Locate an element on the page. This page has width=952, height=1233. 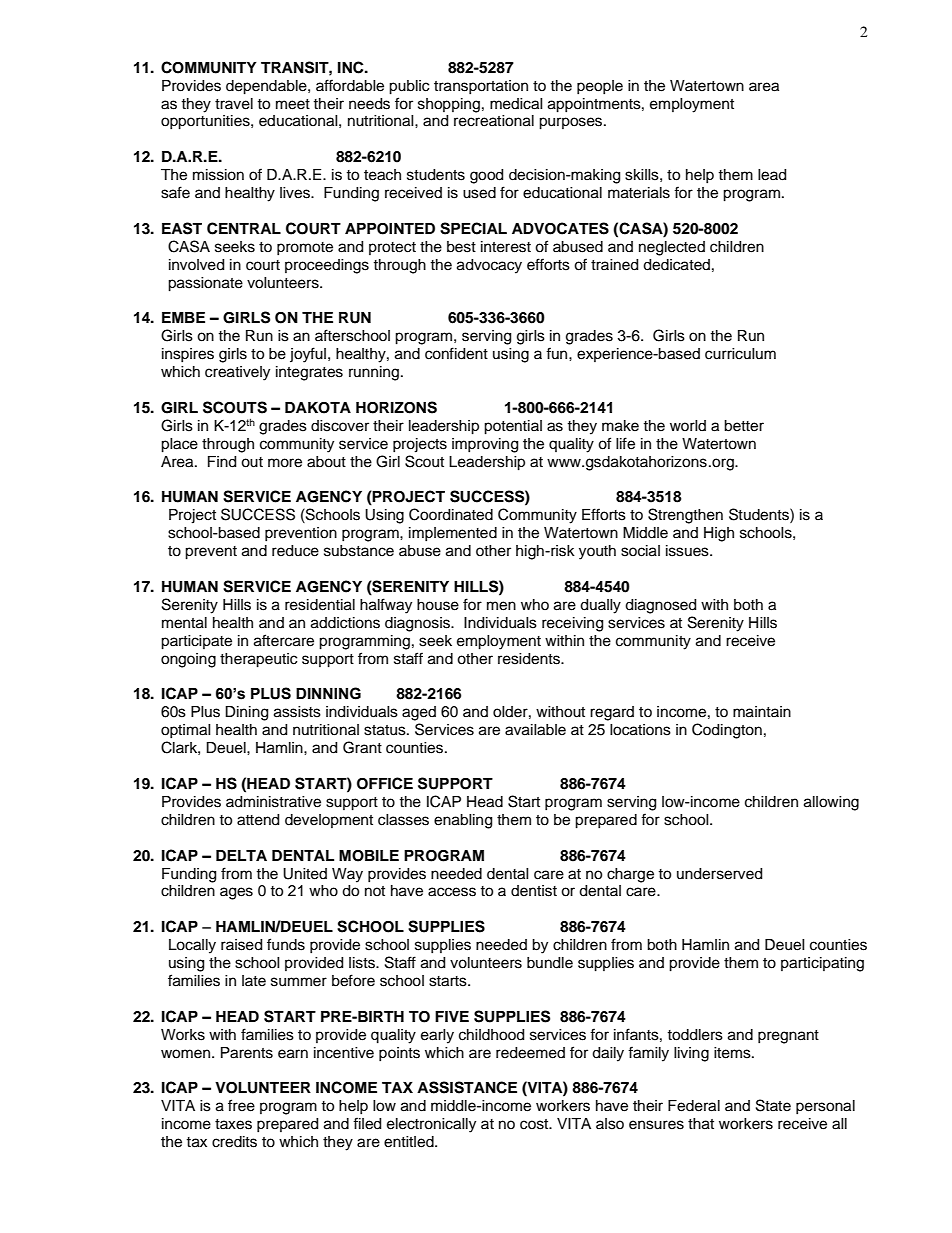
travel is located at coordinates (234, 104).
